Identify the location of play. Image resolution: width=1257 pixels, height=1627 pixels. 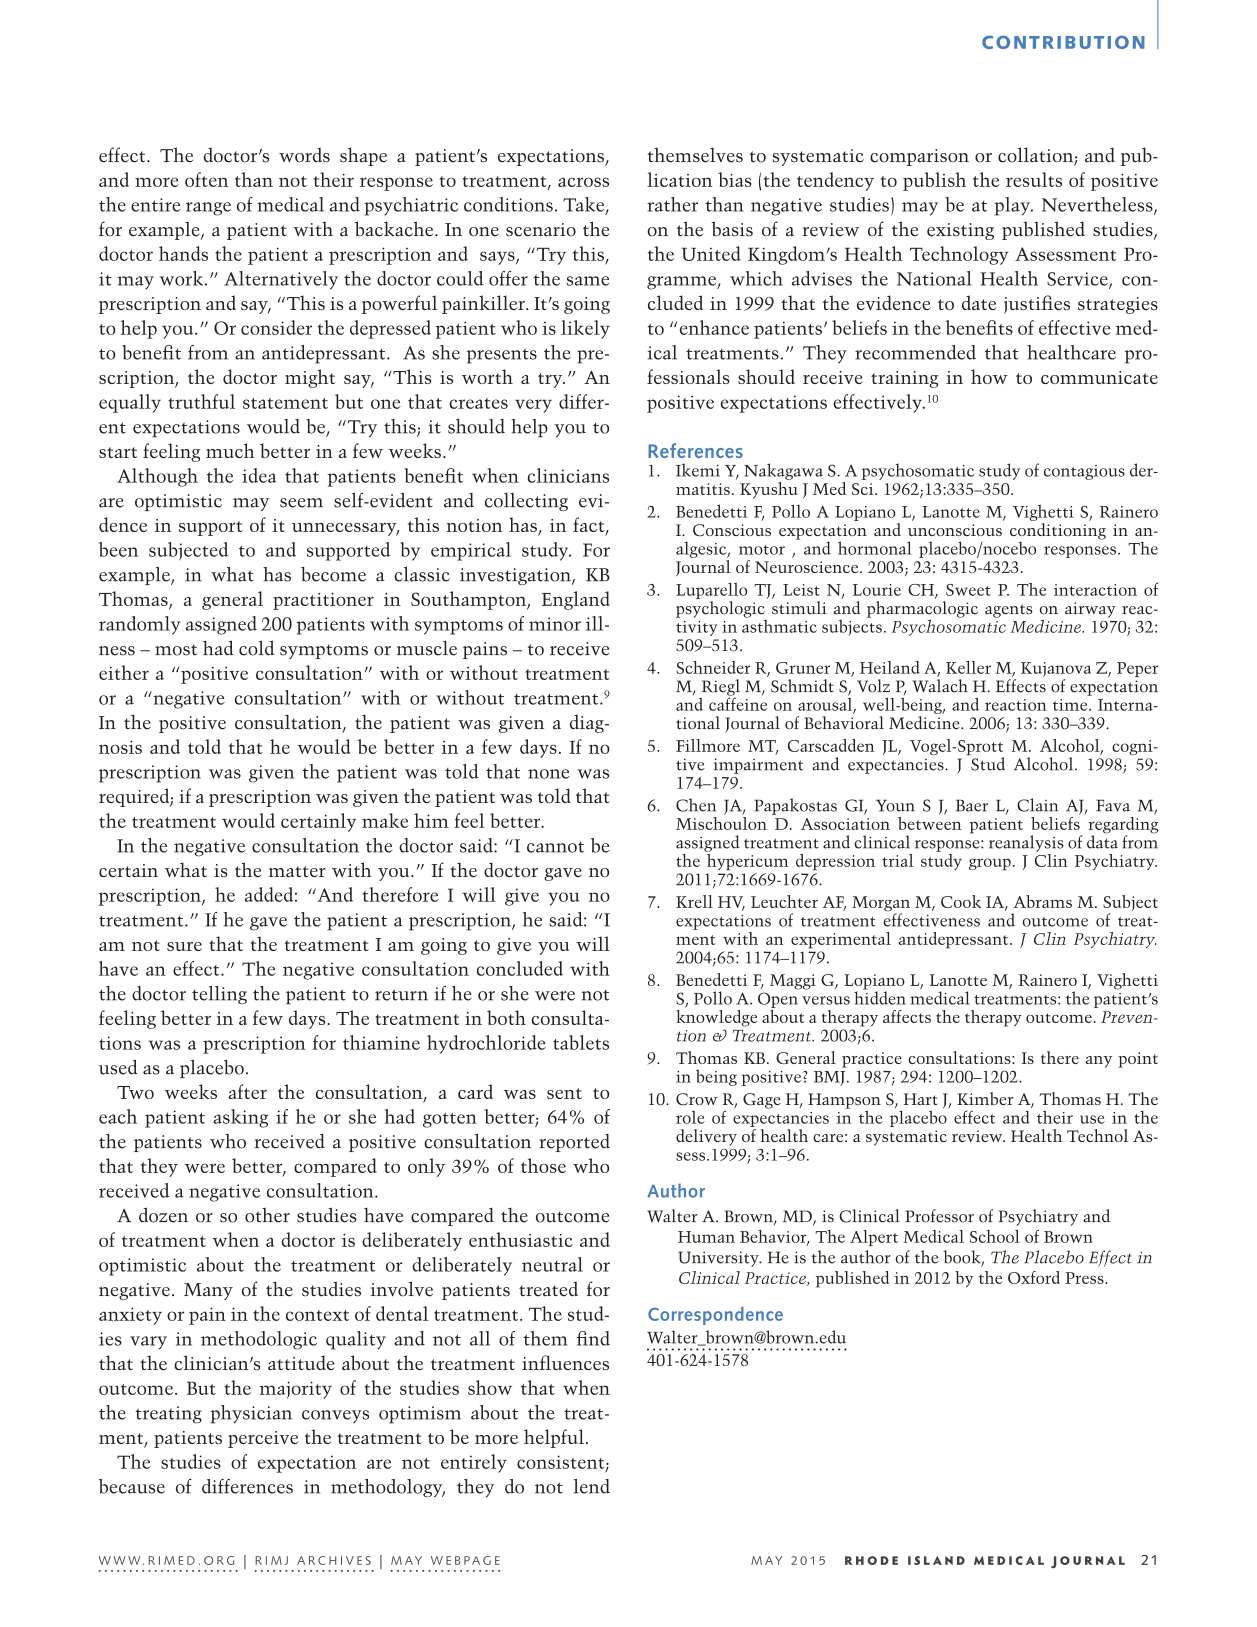
(1013, 206).
